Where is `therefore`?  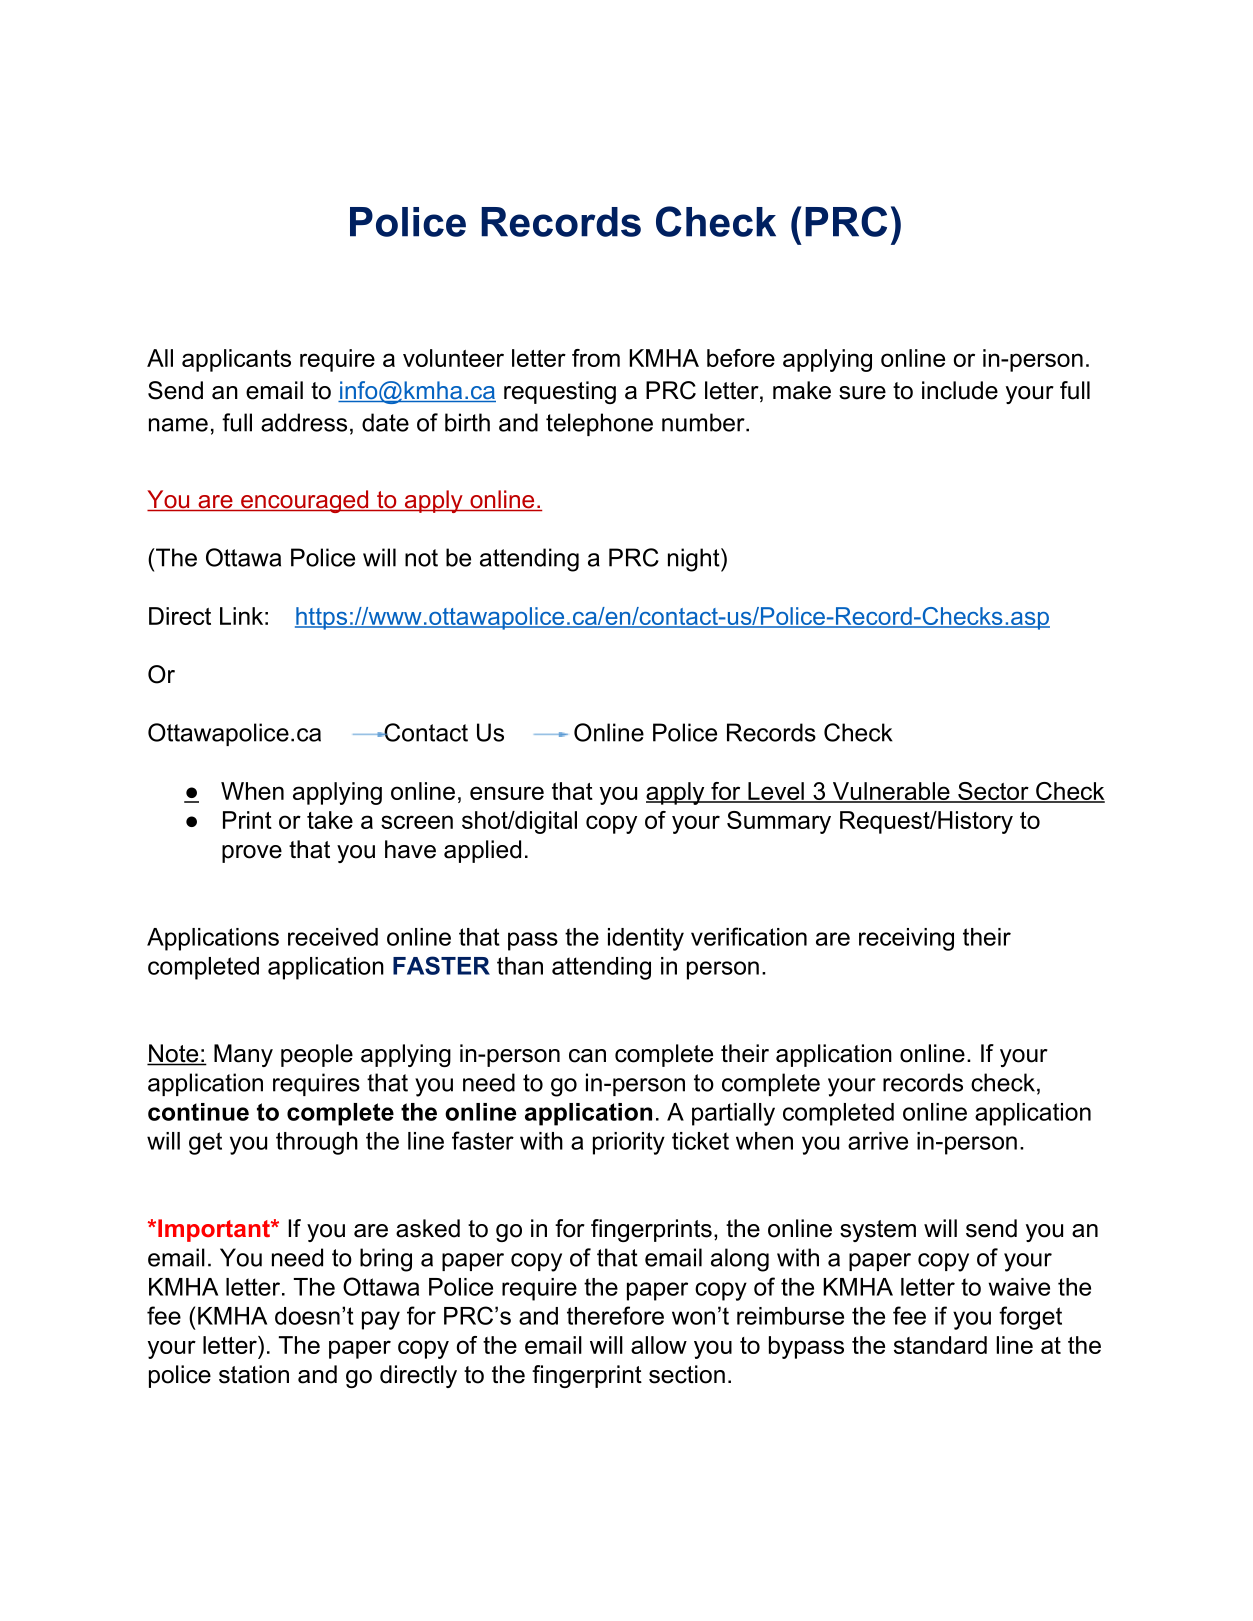 therefore is located at coordinates (615, 1315).
